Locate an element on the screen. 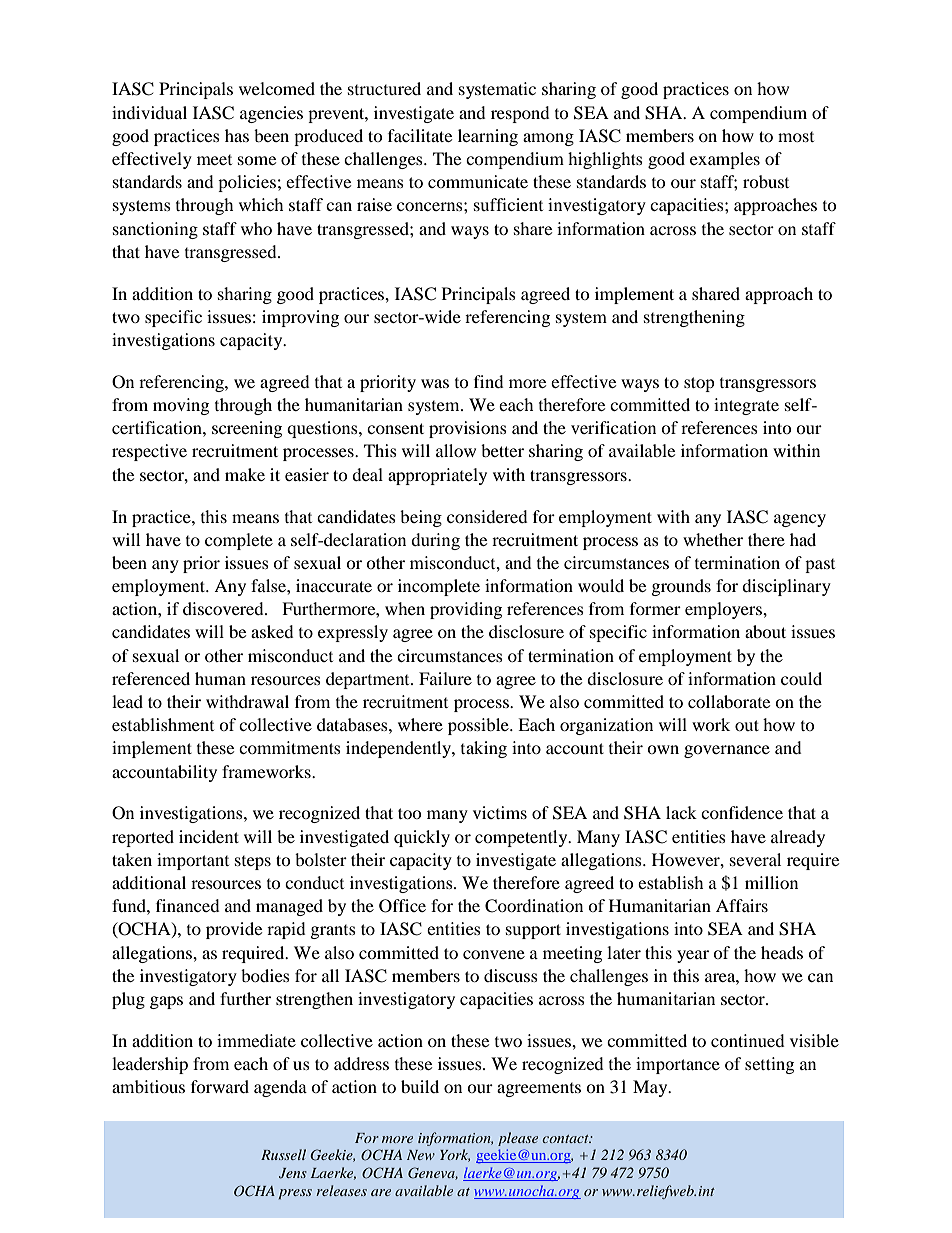  discovered is located at coordinates (224, 608).
